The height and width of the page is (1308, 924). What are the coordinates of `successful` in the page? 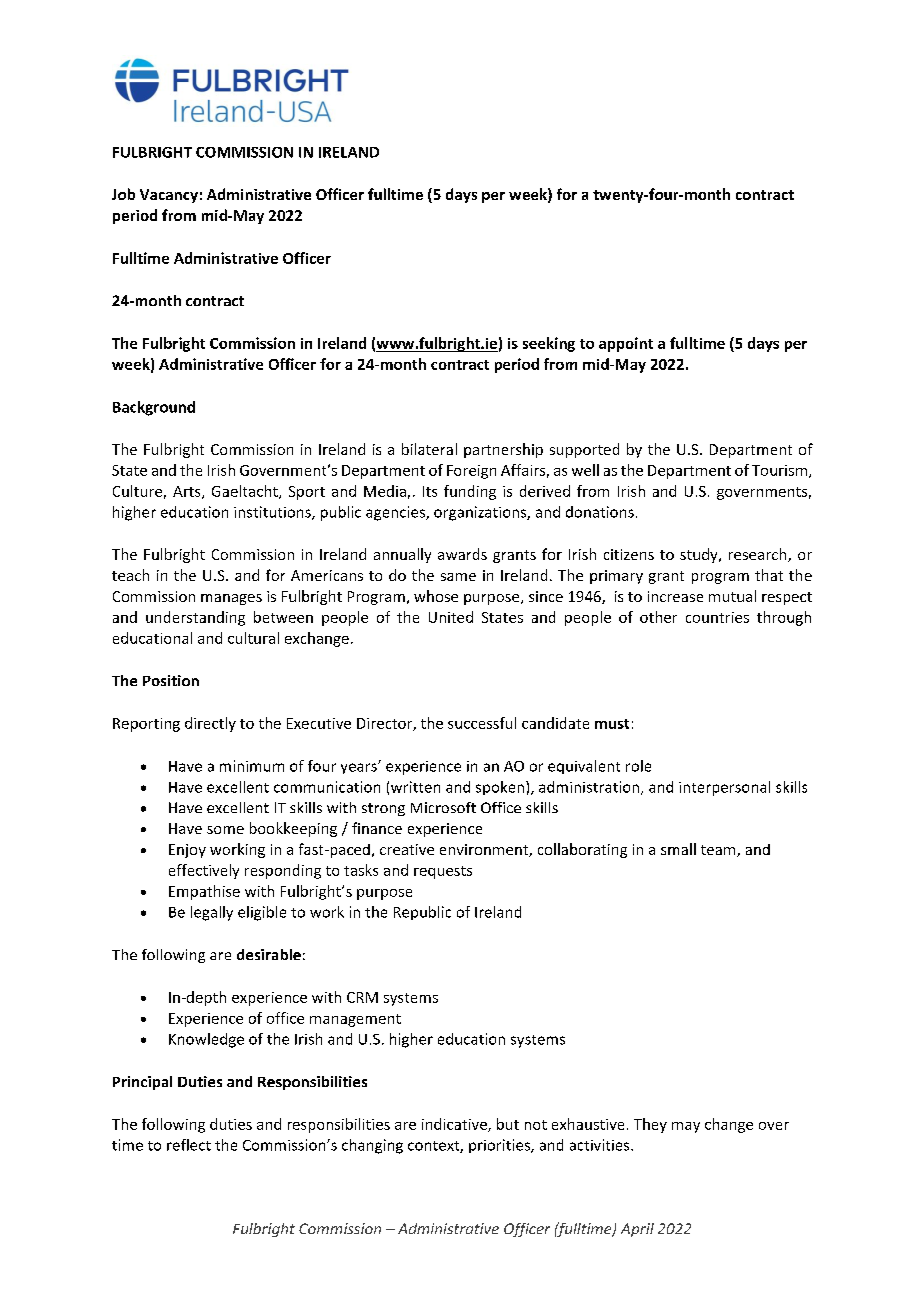 It's located at (482, 723).
